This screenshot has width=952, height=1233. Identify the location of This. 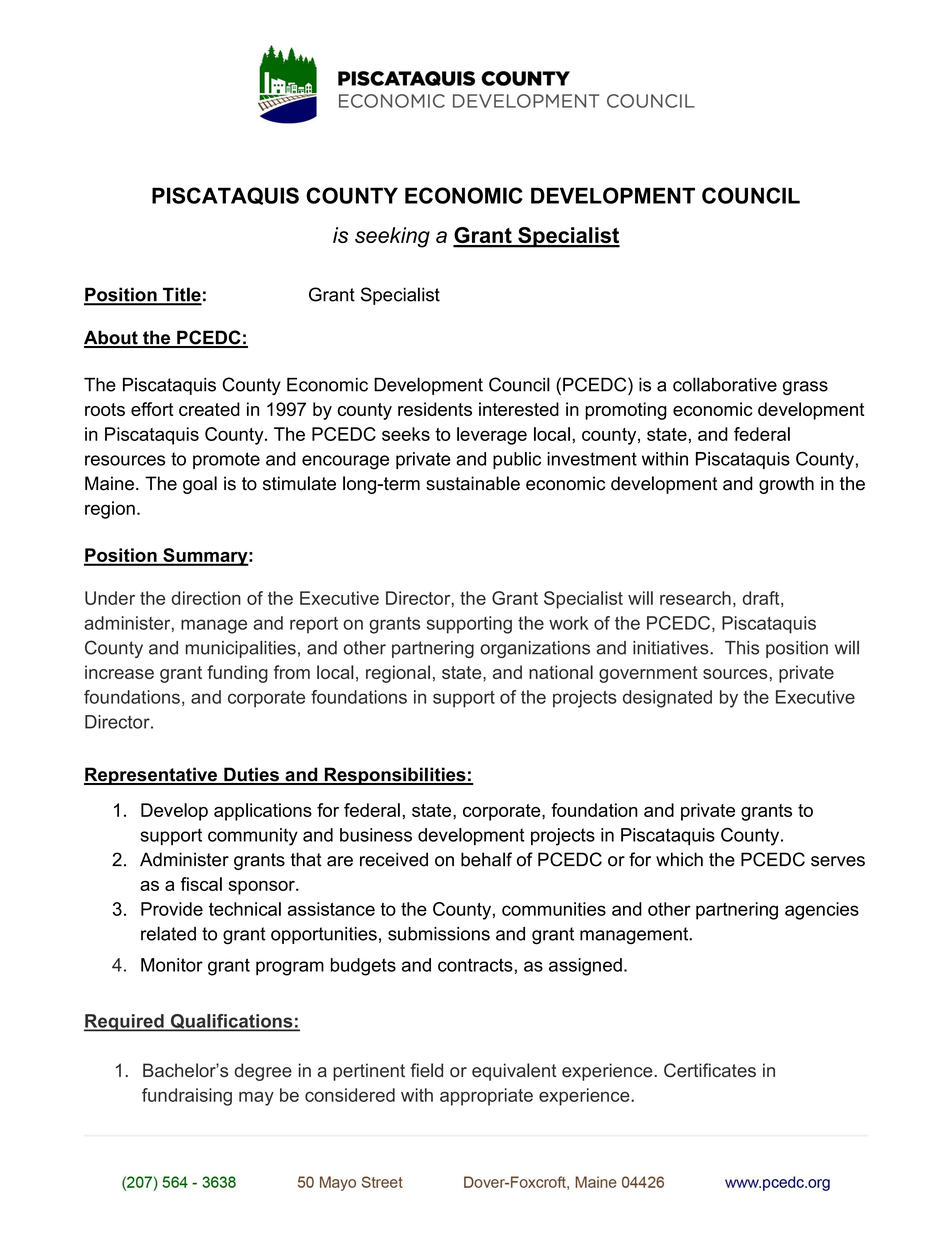
(742, 648).
